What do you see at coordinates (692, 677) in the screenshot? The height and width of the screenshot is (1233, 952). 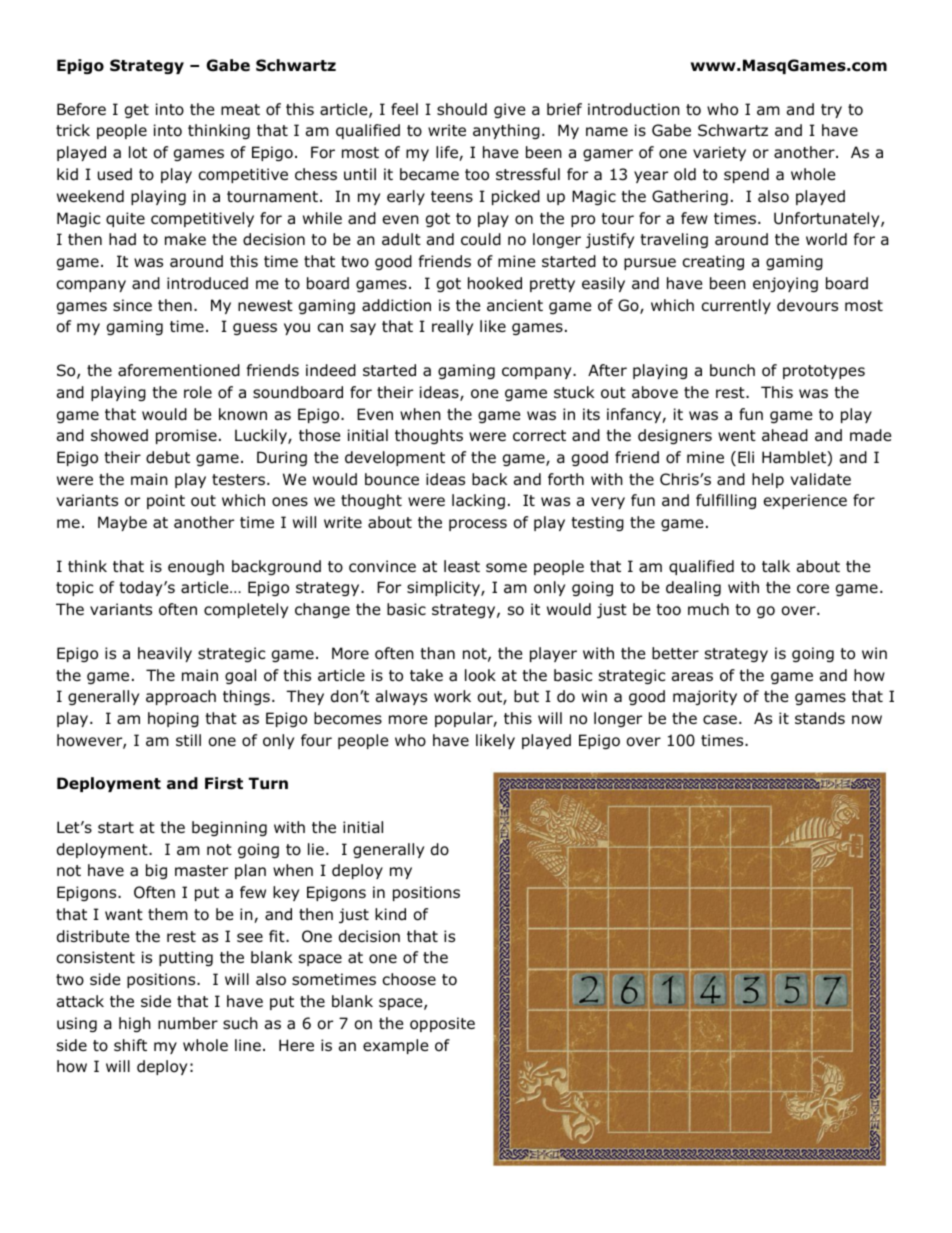 I see `areas` at bounding box center [692, 677].
